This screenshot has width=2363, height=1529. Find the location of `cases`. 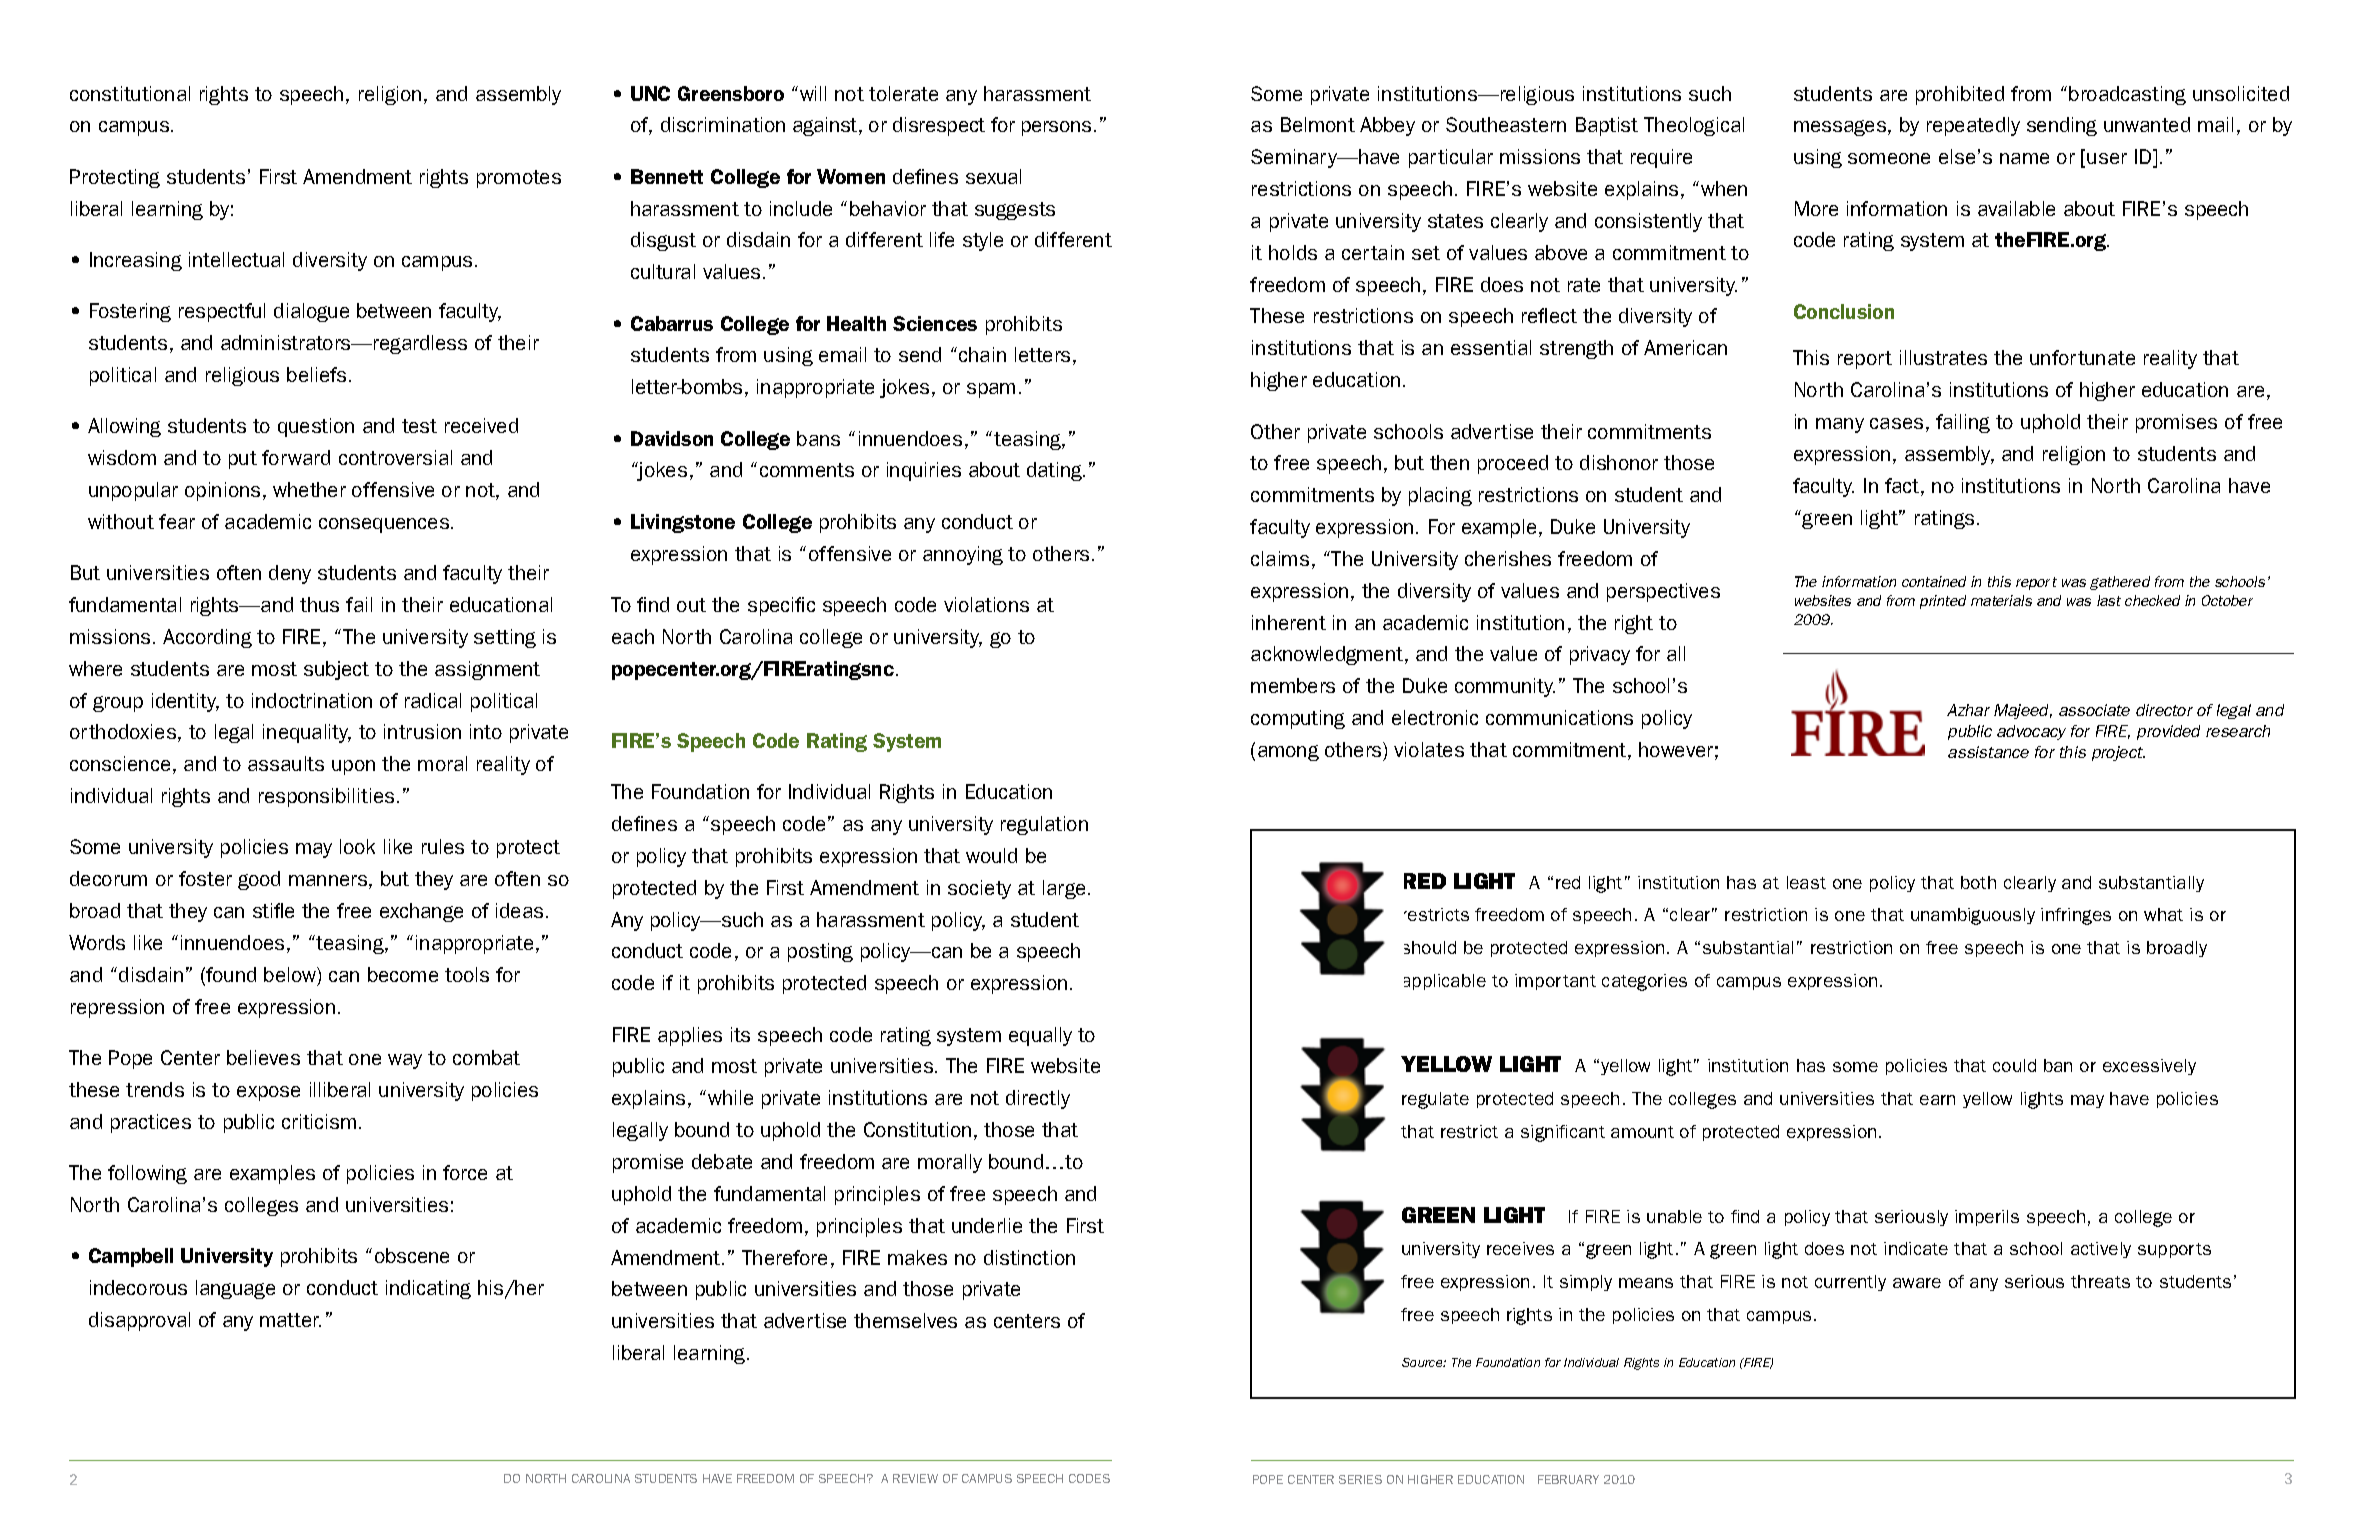

cases is located at coordinates (1896, 423).
